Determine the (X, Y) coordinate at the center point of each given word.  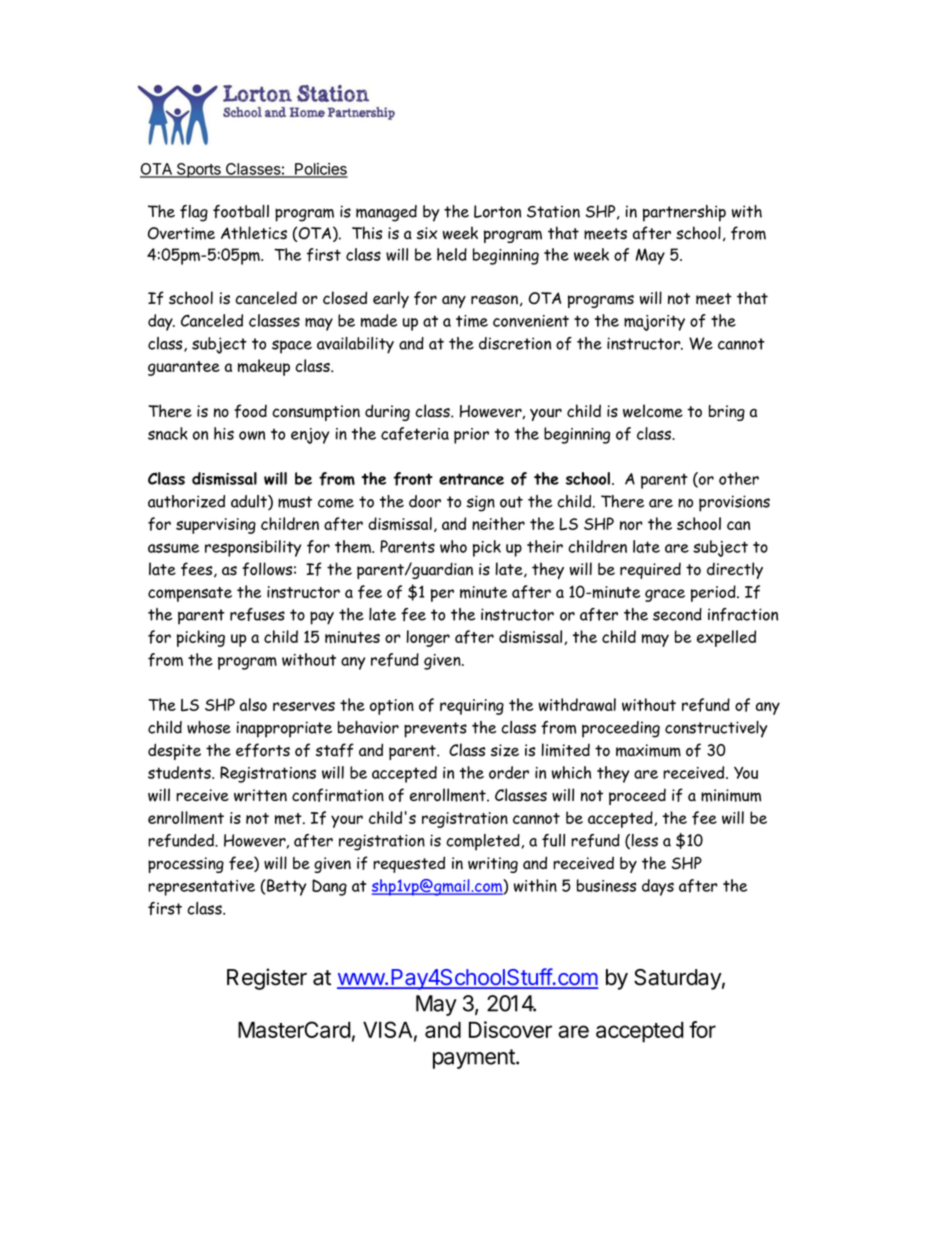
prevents (435, 730)
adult (250, 502)
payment (475, 1059)
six (427, 233)
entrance (471, 479)
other (739, 478)
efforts (263, 750)
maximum (648, 750)
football (241, 211)
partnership (684, 213)
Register (267, 979)
